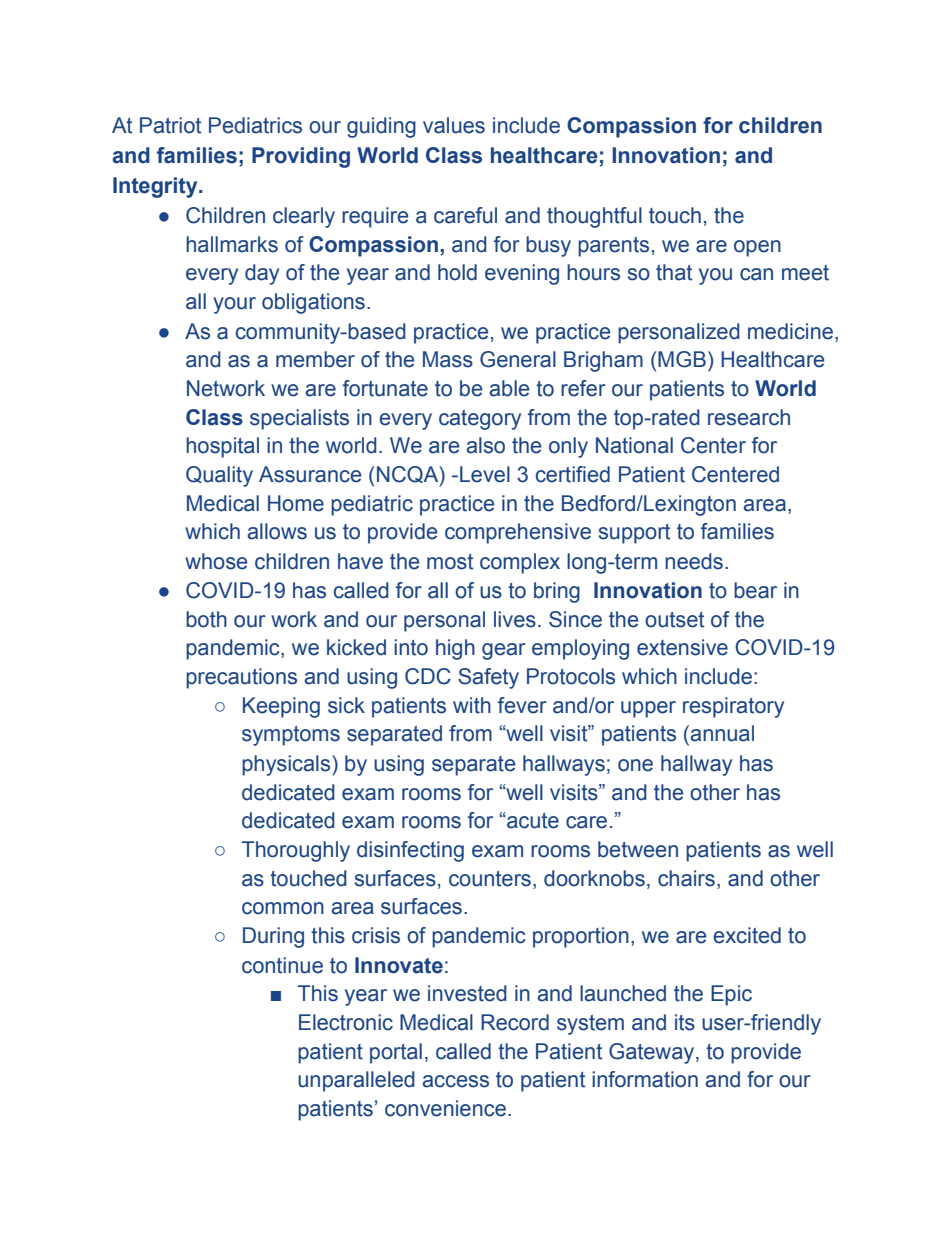 This screenshot has height=1233, width=952. Describe the element at coordinates (515, 619) in the screenshot. I see `lives` at that location.
